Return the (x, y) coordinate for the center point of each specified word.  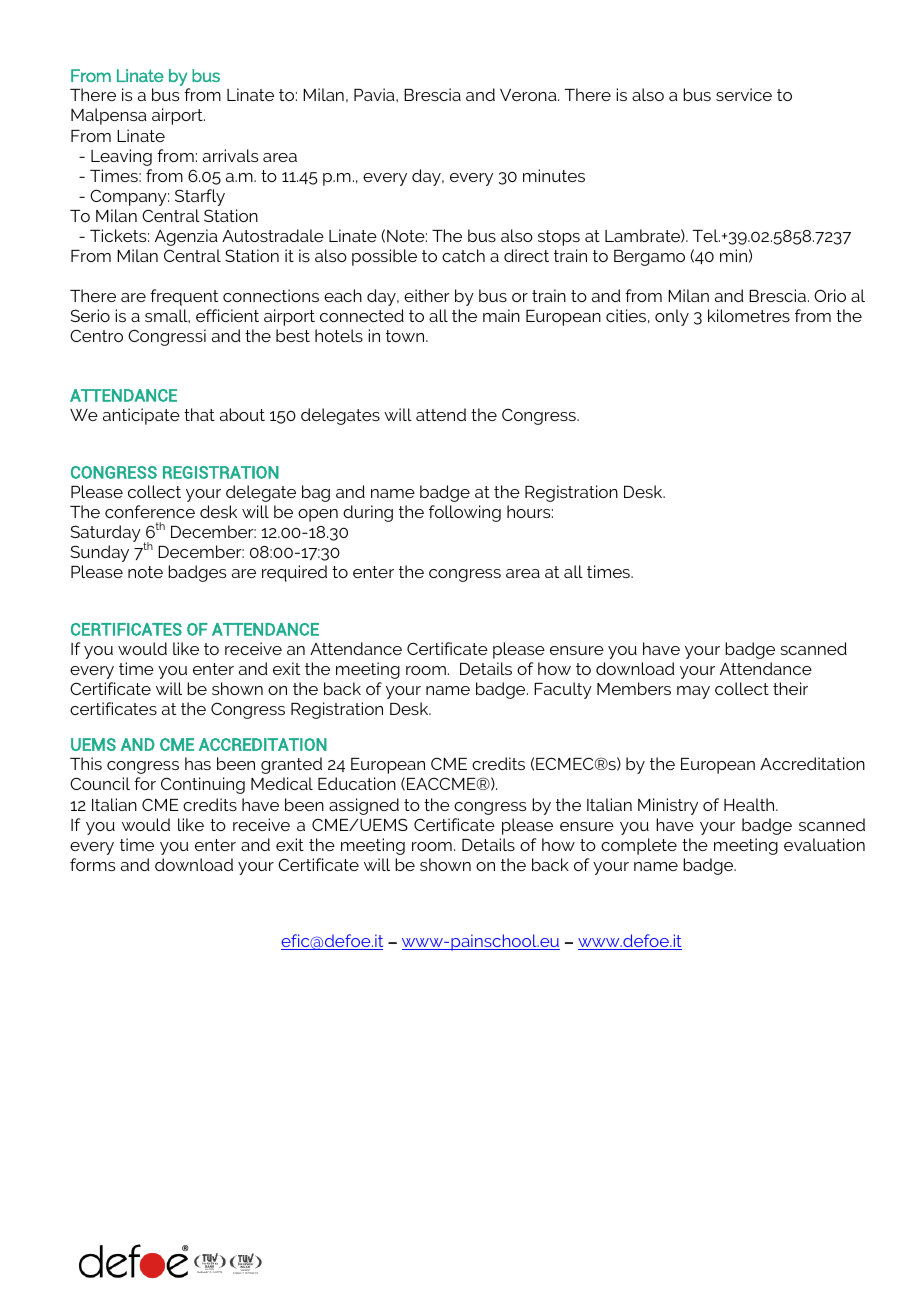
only (672, 317)
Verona (529, 95)
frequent (184, 297)
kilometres (749, 315)
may (693, 692)
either (427, 295)
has (198, 763)
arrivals (230, 155)
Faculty (563, 690)
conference (150, 511)
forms (92, 864)
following (465, 513)
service (744, 94)
